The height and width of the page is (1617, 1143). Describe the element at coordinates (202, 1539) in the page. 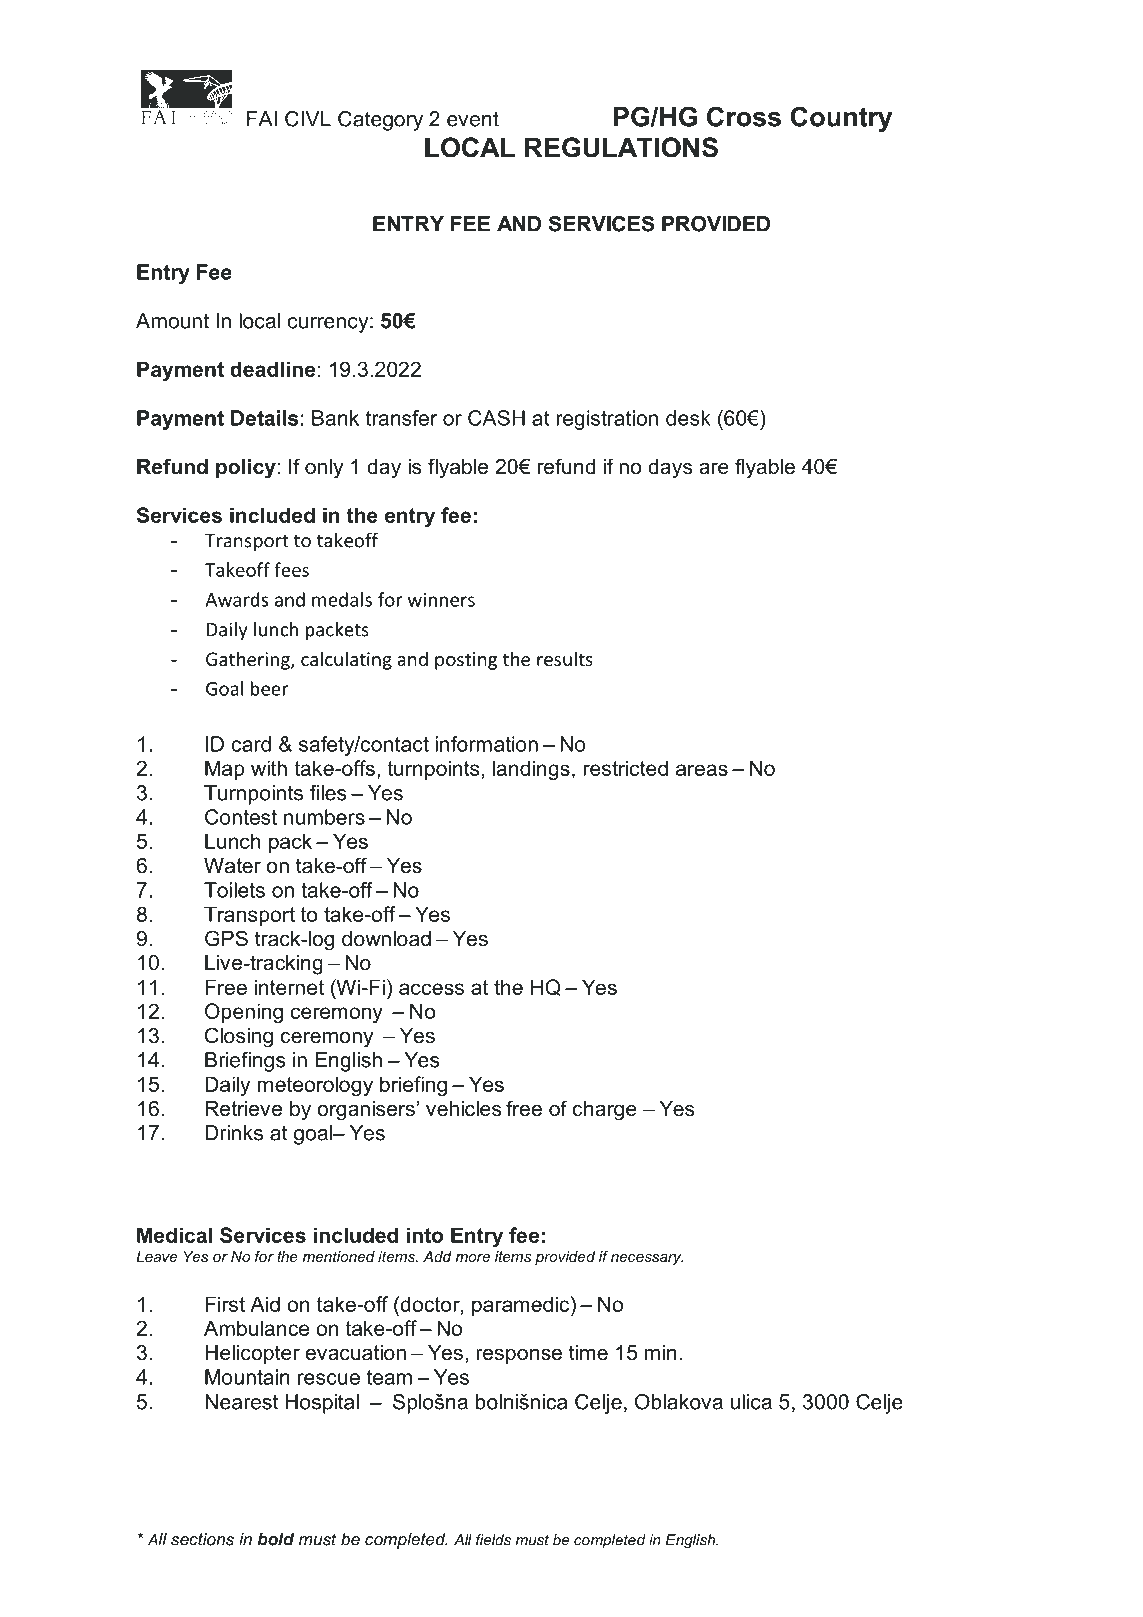

I see `sections` at that location.
